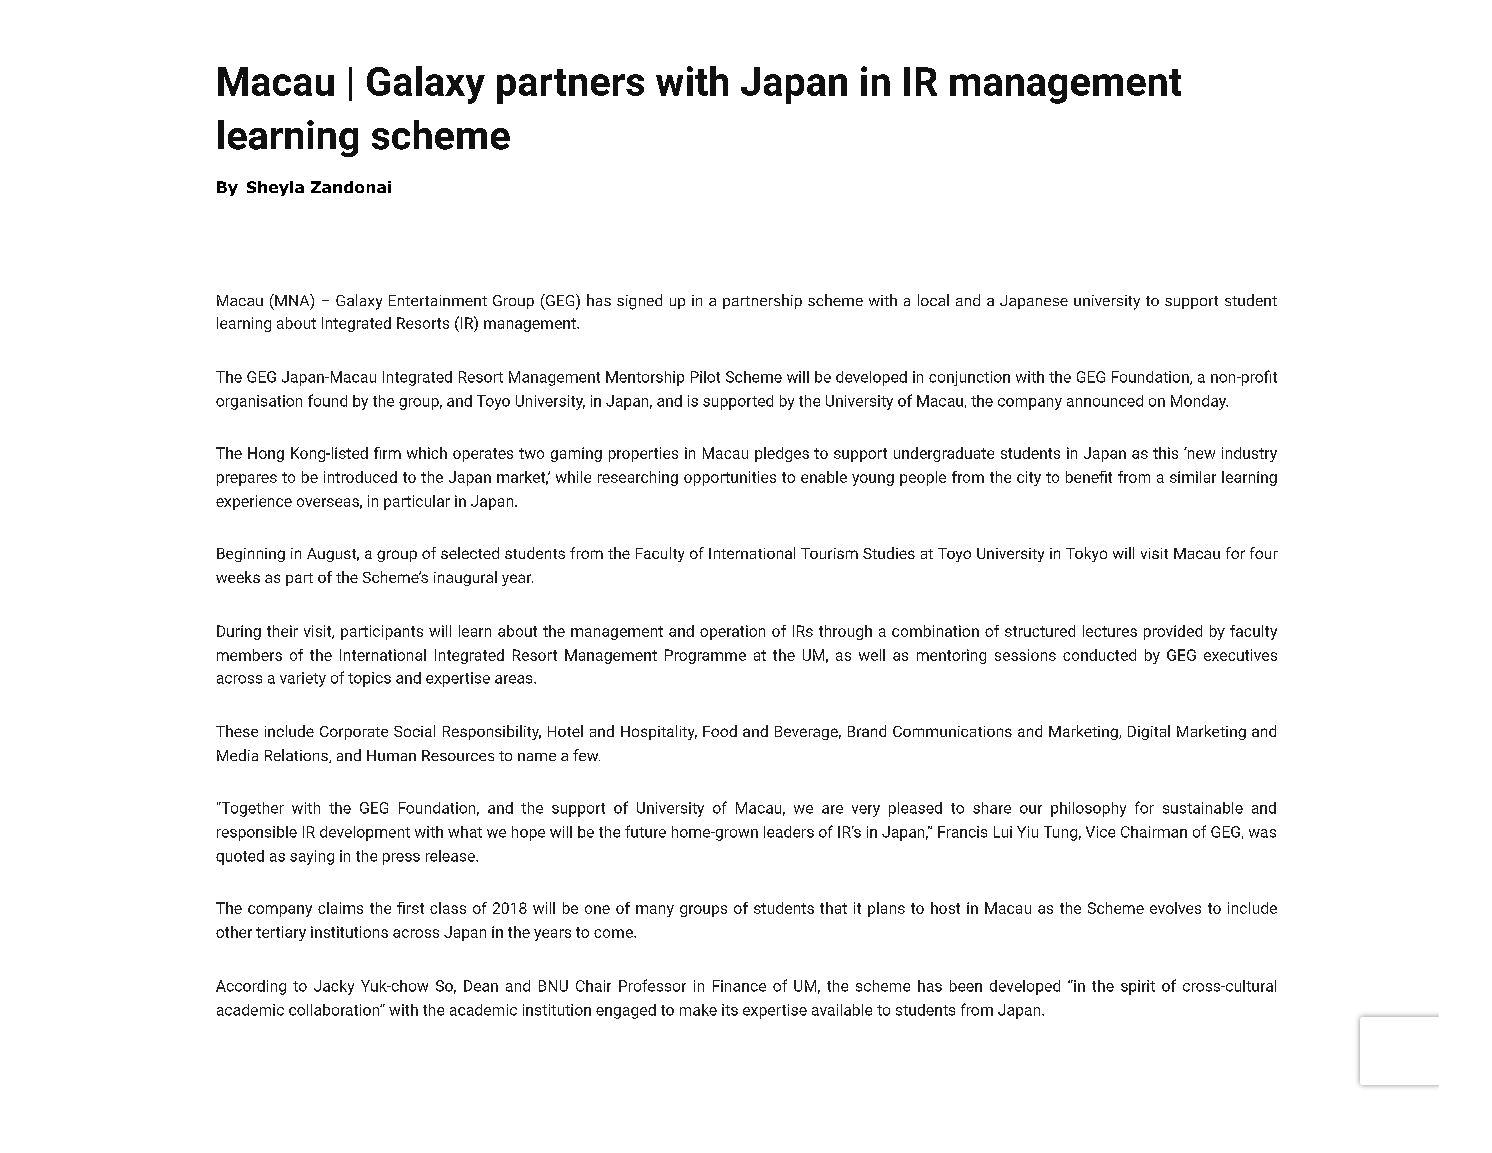 The width and height of the image is (1492, 1153). Describe the element at coordinates (1086, 554) in the image. I see `Tokyo` at that location.
